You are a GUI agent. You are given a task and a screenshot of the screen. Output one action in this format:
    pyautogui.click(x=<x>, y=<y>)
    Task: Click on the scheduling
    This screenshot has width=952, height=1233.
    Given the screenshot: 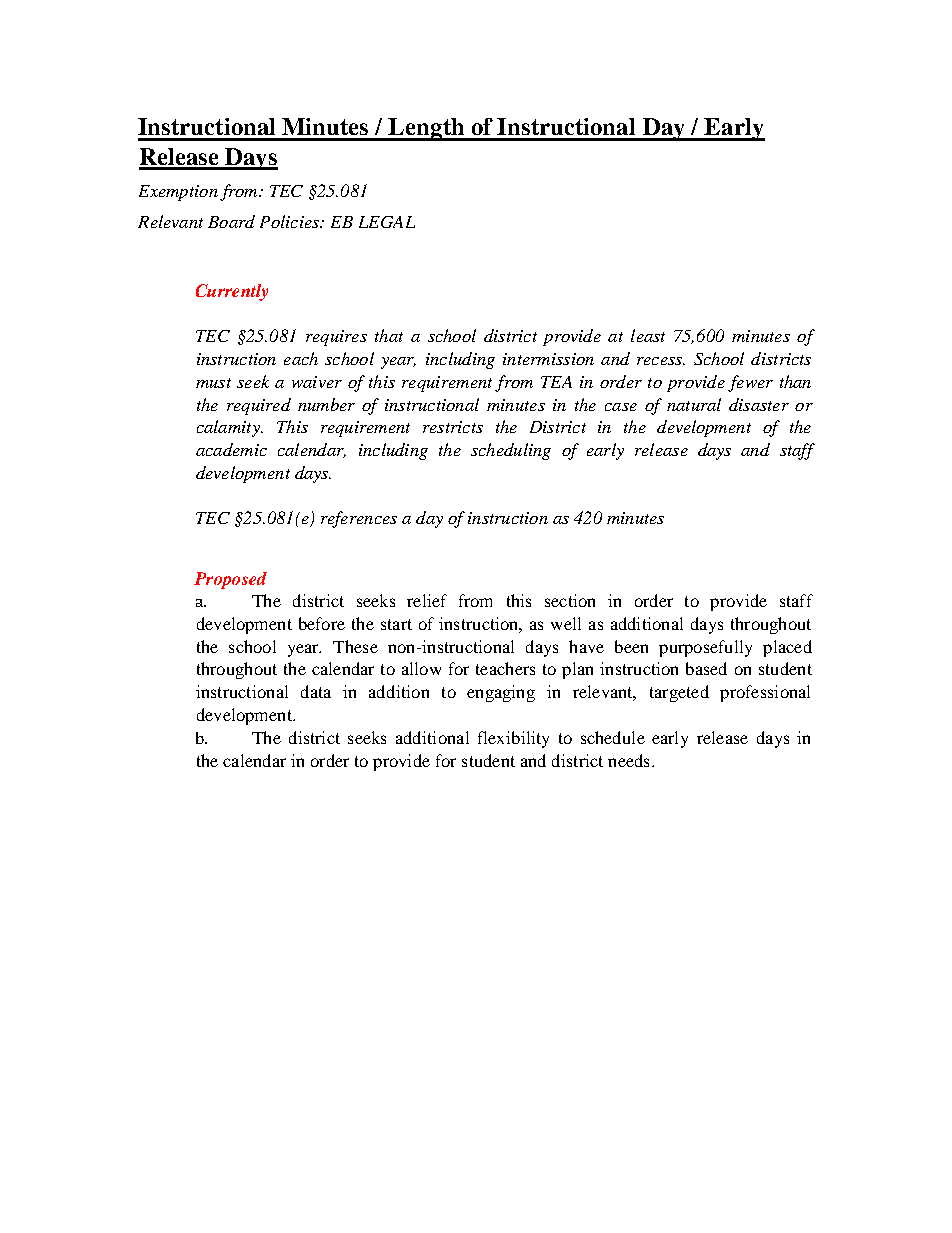 What is the action you would take?
    pyautogui.click(x=511, y=451)
